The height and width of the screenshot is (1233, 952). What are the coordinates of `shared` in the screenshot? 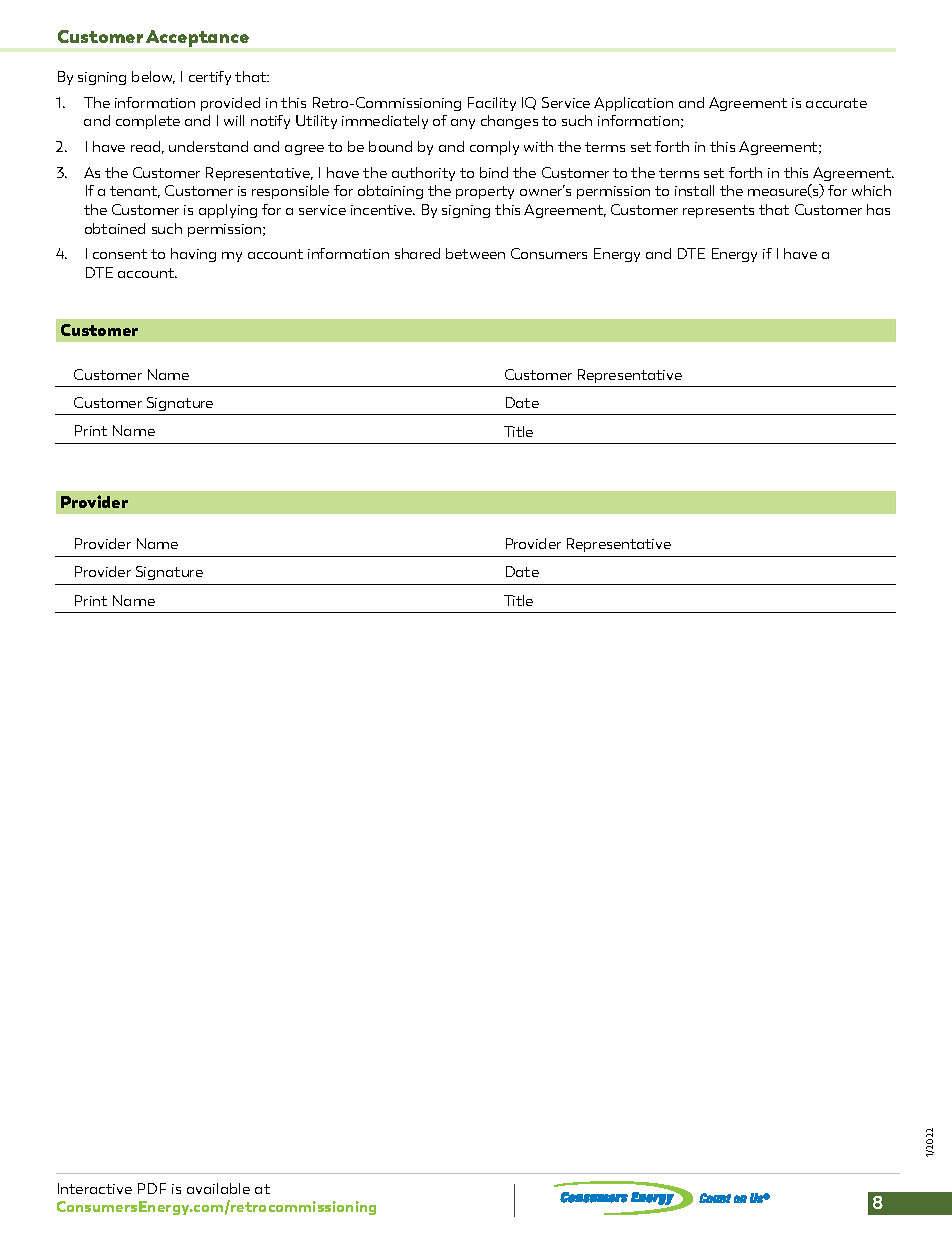 It's located at (417, 253).
